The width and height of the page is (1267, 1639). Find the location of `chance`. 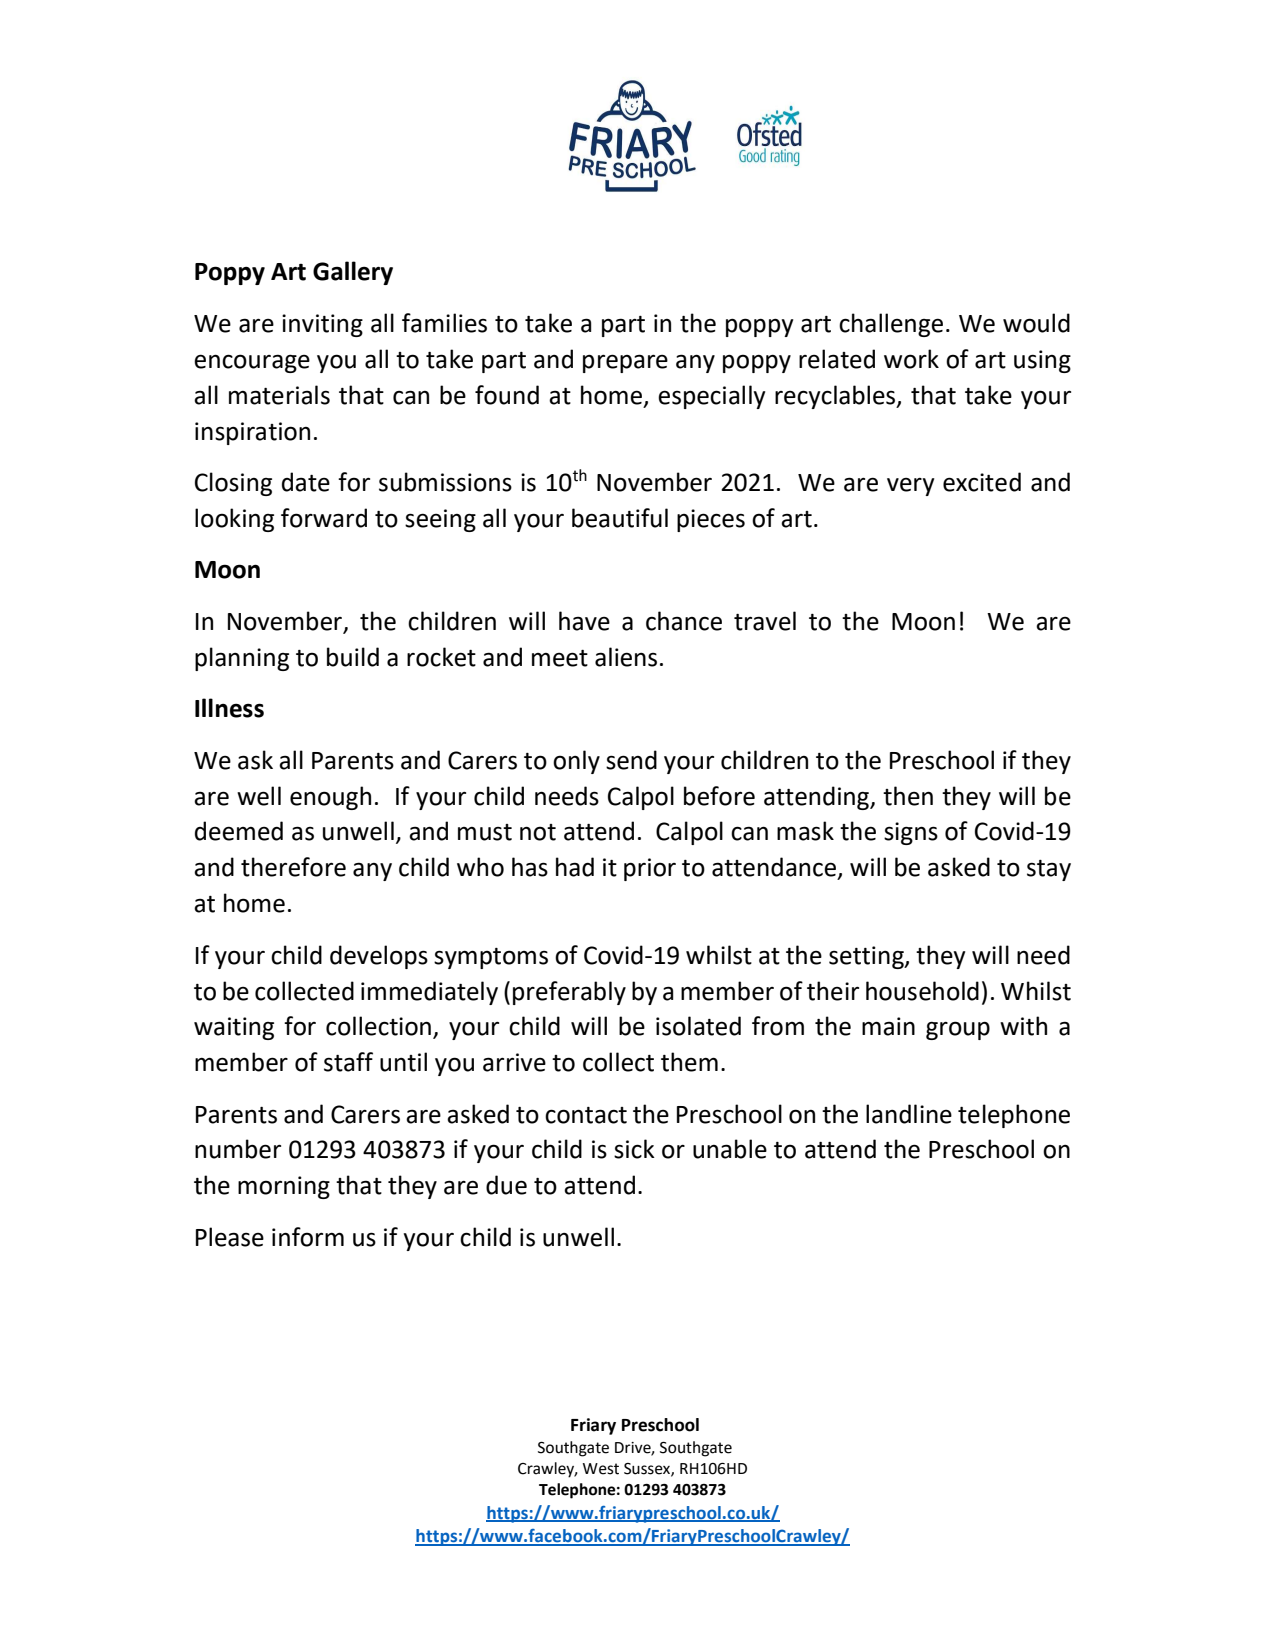

chance is located at coordinates (684, 621).
